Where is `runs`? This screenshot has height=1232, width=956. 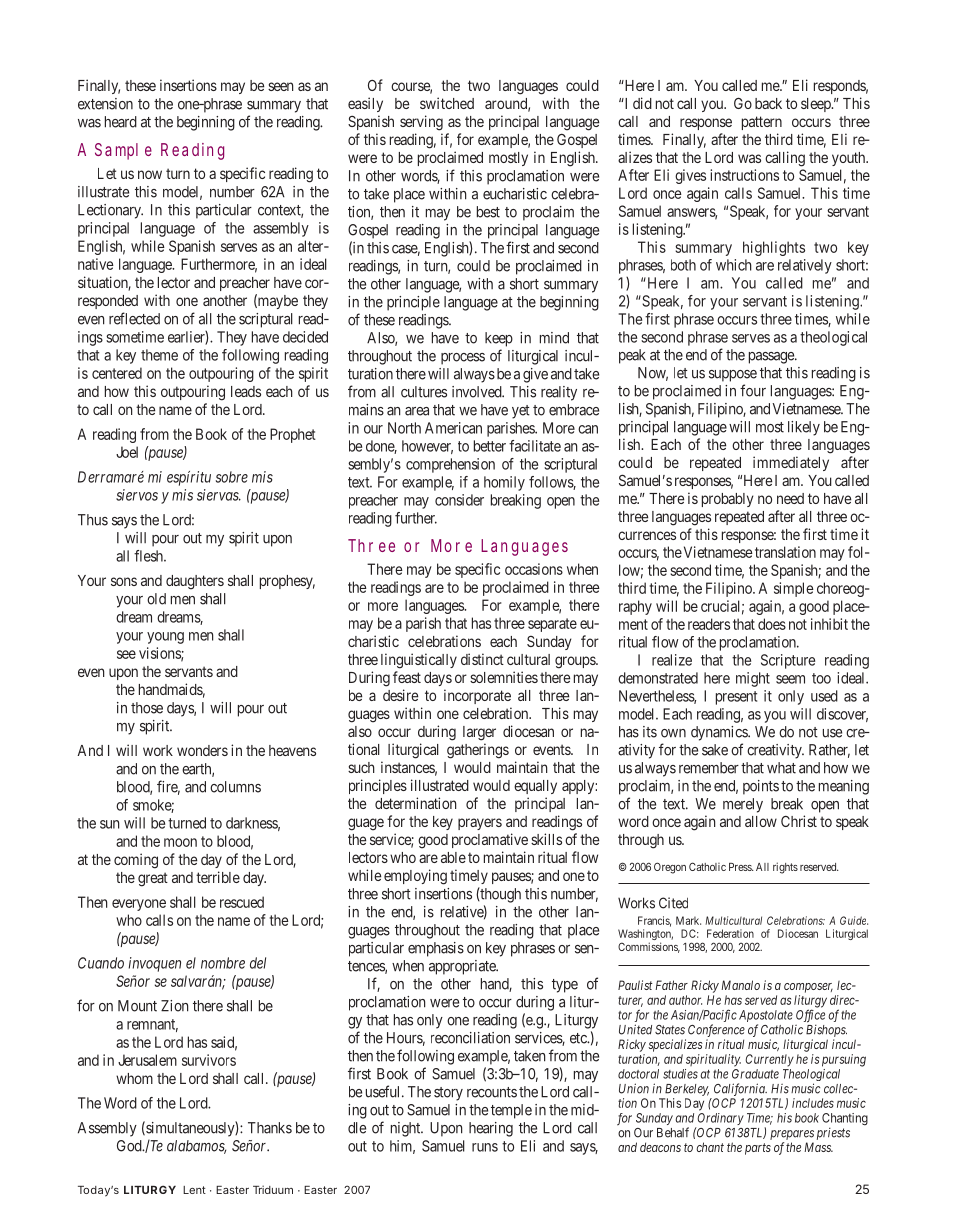
runs is located at coordinates (485, 1147).
